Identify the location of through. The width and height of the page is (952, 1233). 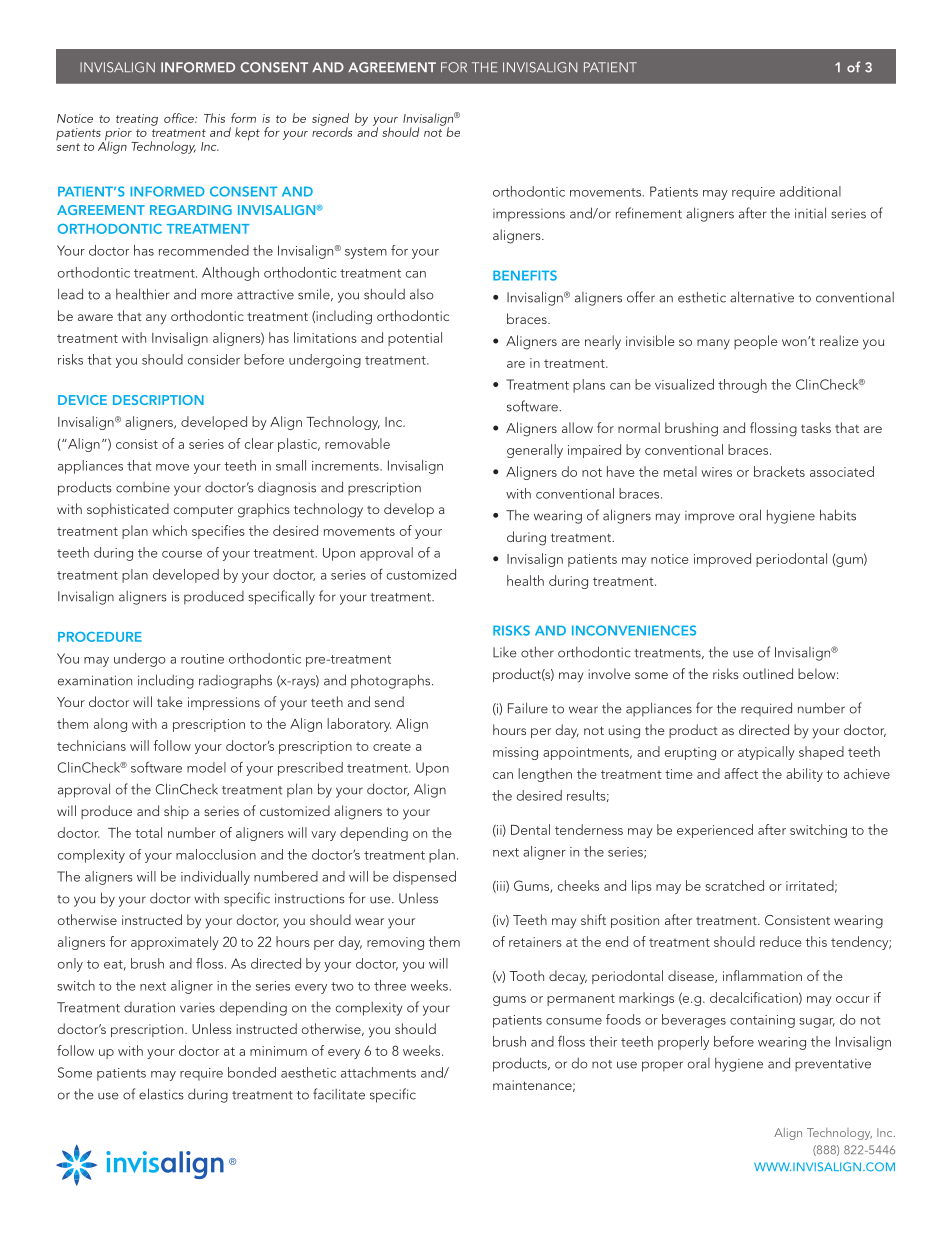
(742, 386).
